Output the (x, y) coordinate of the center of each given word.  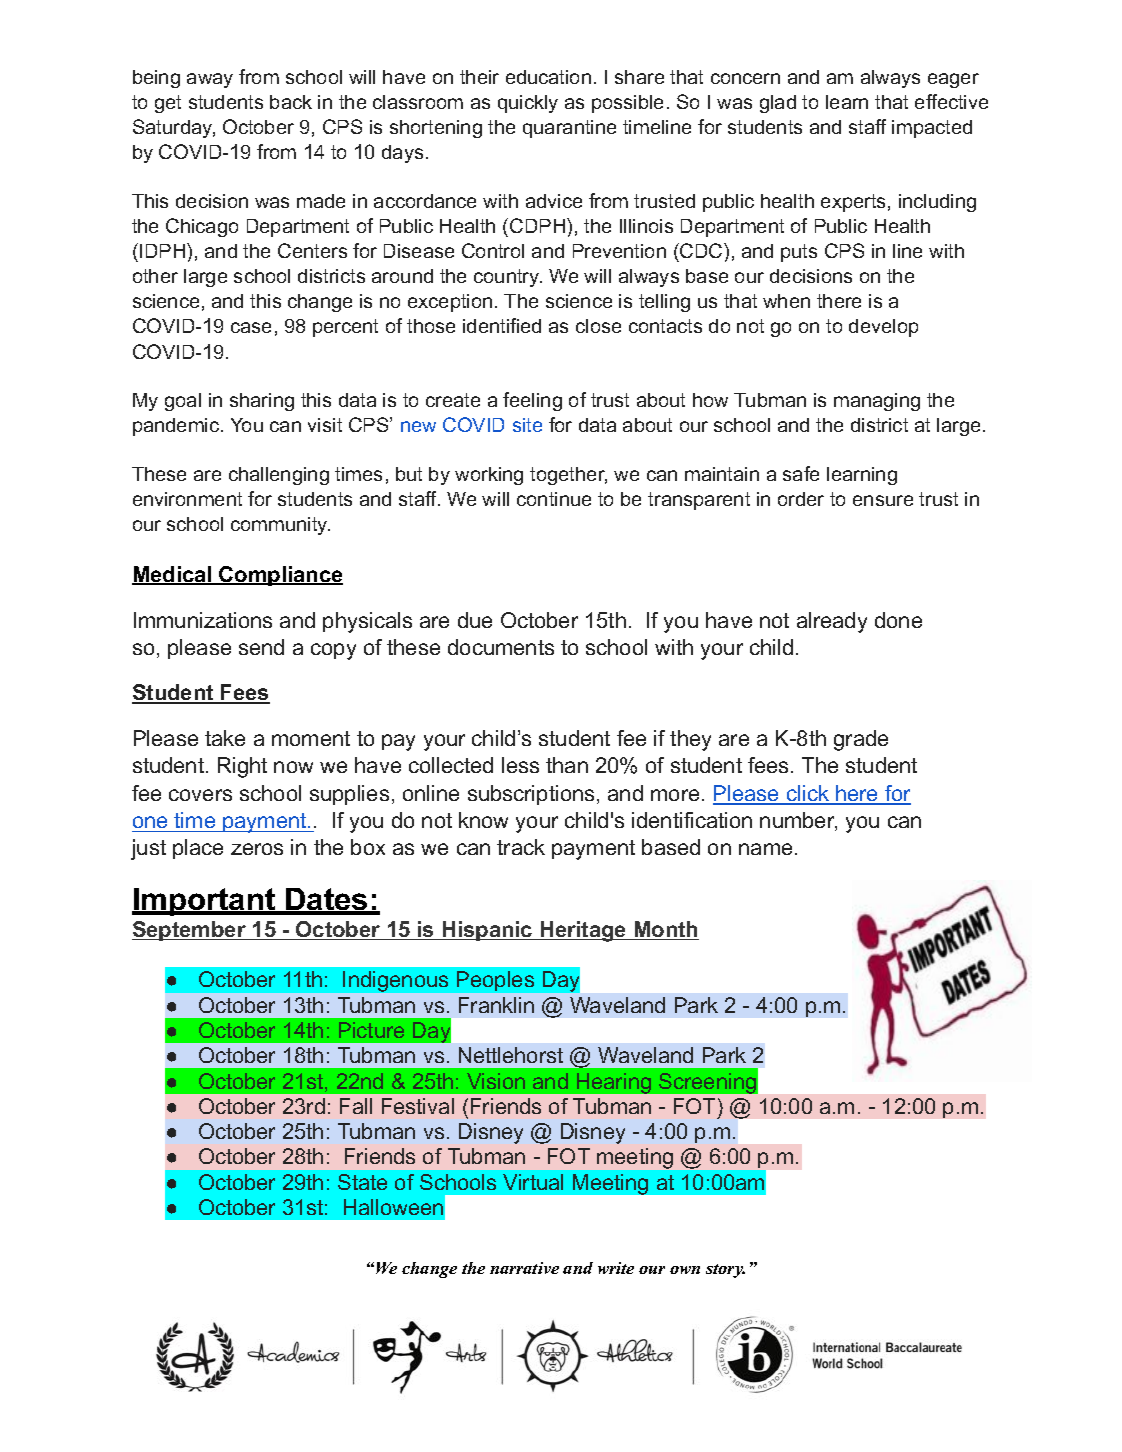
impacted (932, 129)
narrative (524, 1268)
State (362, 1182)
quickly (528, 104)
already (832, 622)
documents (501, 647)
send (261, 647)
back (291, 102)
